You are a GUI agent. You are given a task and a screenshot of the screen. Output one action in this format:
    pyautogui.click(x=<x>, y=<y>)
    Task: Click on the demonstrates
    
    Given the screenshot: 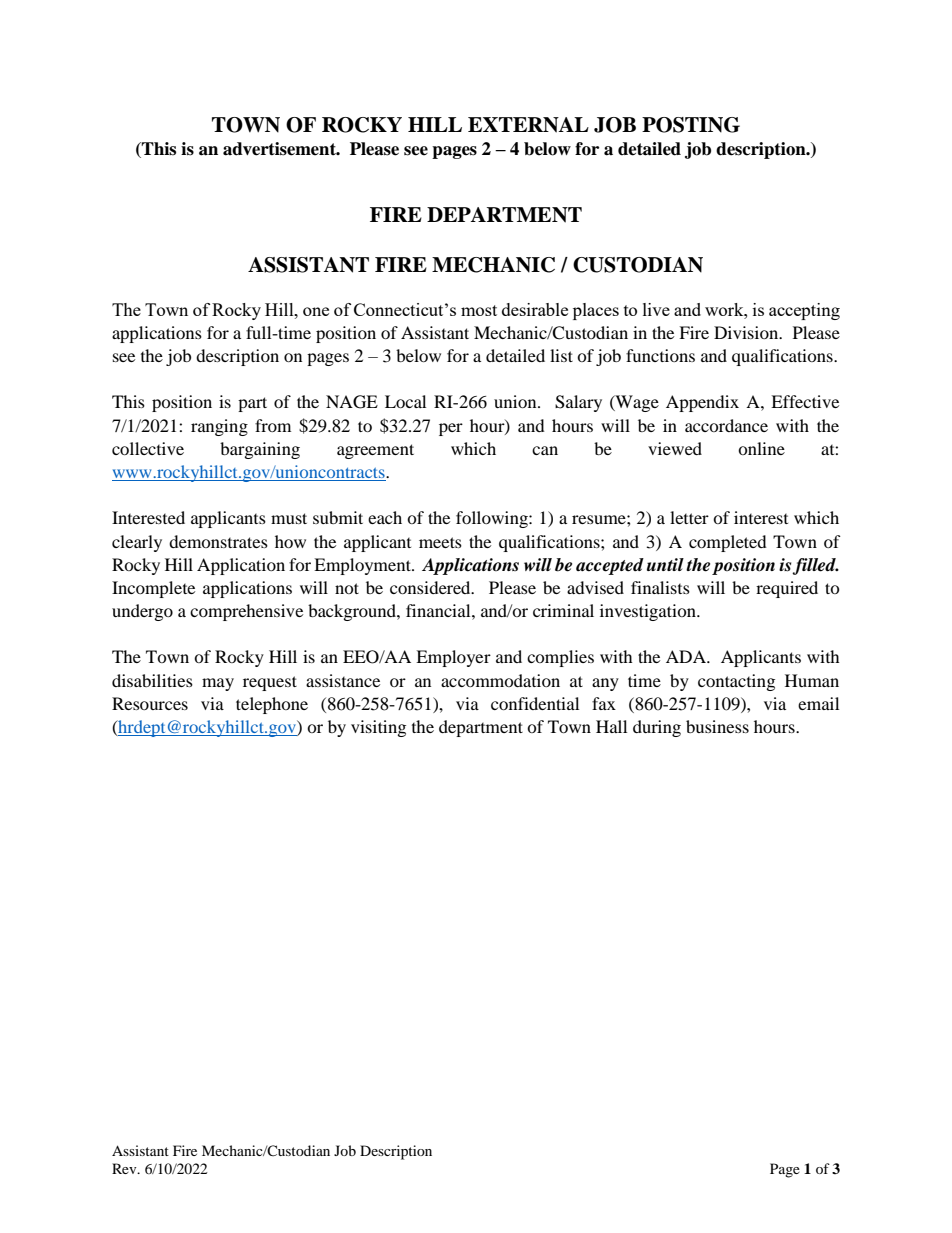 What is the action you would take?
    pyautogui.click(x=218, y=541)
